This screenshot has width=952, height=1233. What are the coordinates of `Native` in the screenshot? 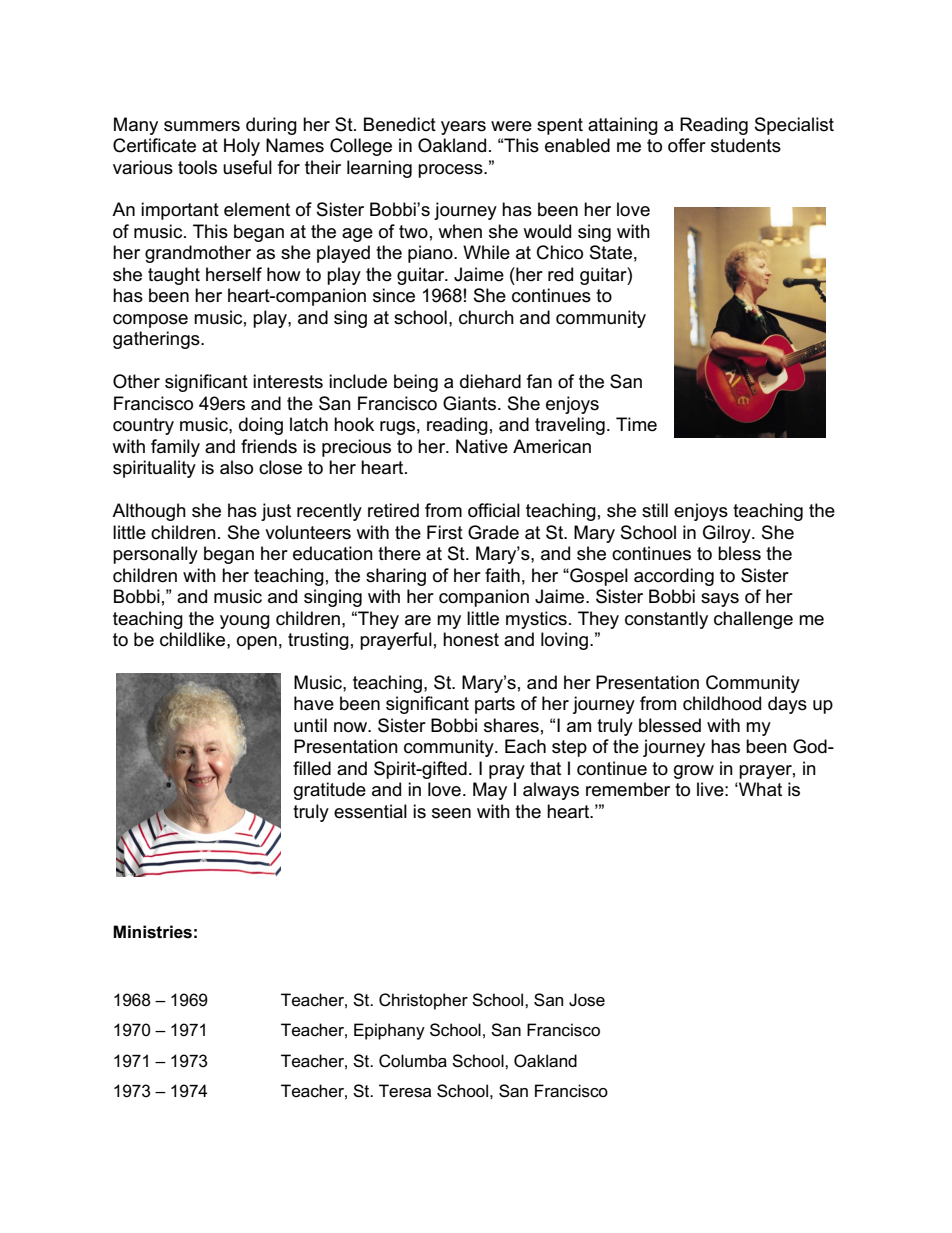 It's located at (482, 446).
